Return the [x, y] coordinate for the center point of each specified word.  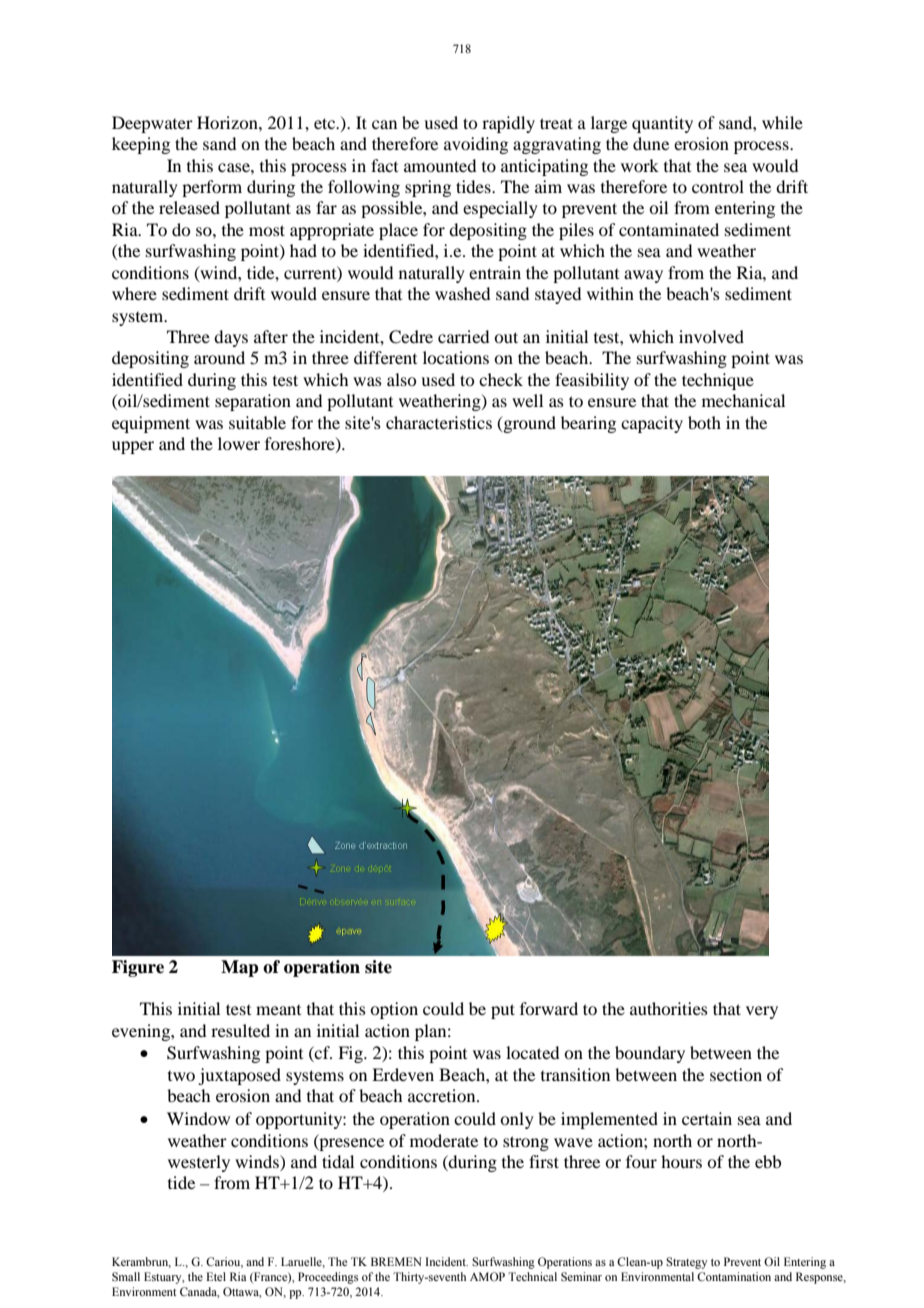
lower [239, 443]
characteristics [439, 422]
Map [240, 968]
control [718, 186]
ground [528, 424]
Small [126, 1276]
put [503, 1011]
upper [133, 447]
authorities [669, 1008]
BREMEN [396, 1261]
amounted [440, 165]
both [704, 422]
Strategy [686, 1263]
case [235, 167]
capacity [652, 424]
